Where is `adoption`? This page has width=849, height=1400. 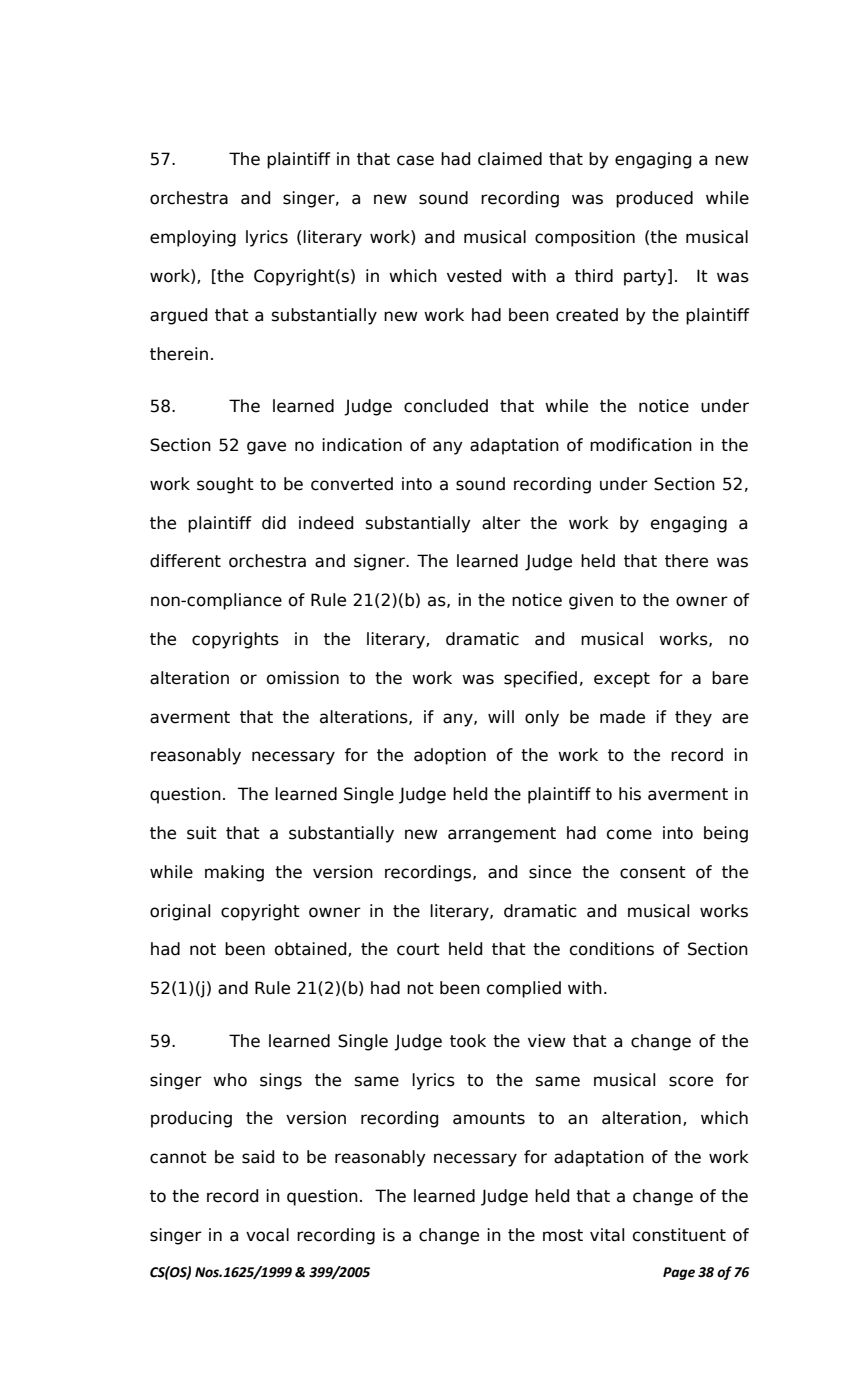 adoption is located at coordinates (450, 756).
